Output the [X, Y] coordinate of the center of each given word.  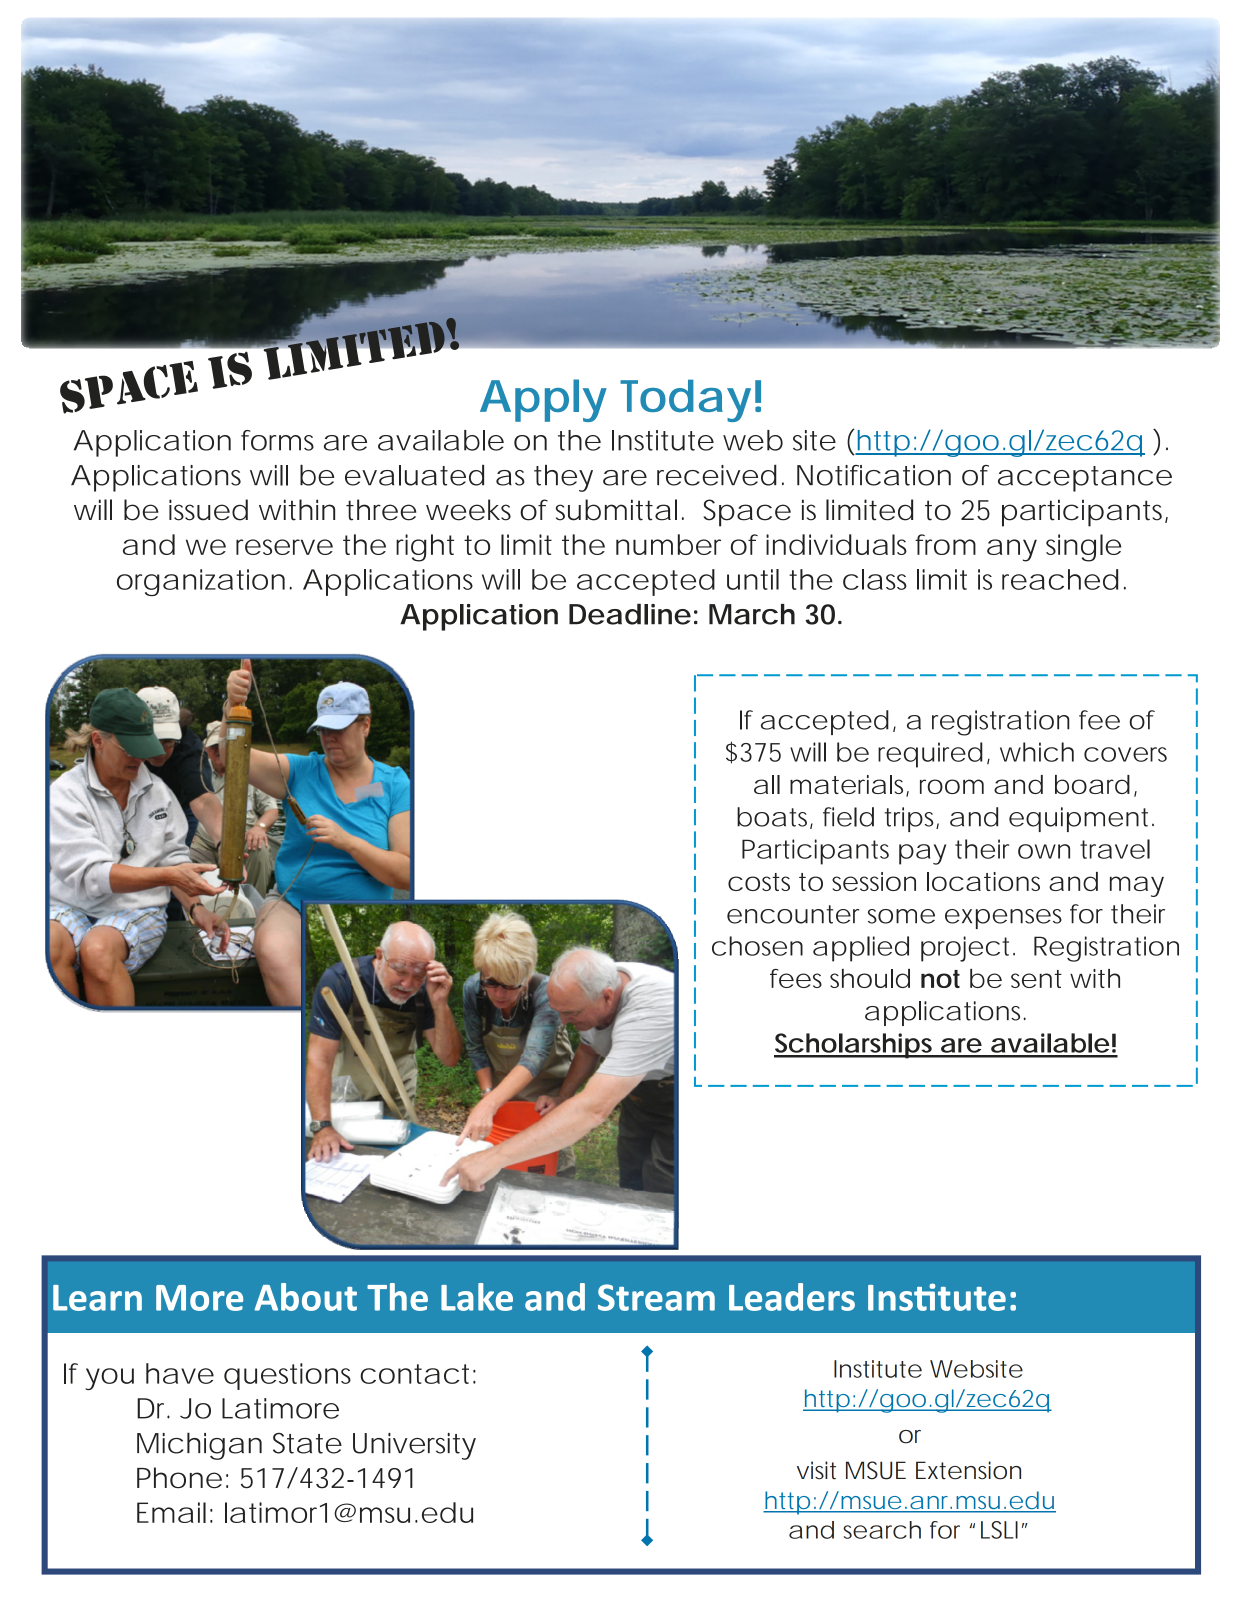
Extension [968, 1470]
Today [685, 400]
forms [277, 440]
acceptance [1085, 479]
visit [816, 1470]
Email [171, 1512]
